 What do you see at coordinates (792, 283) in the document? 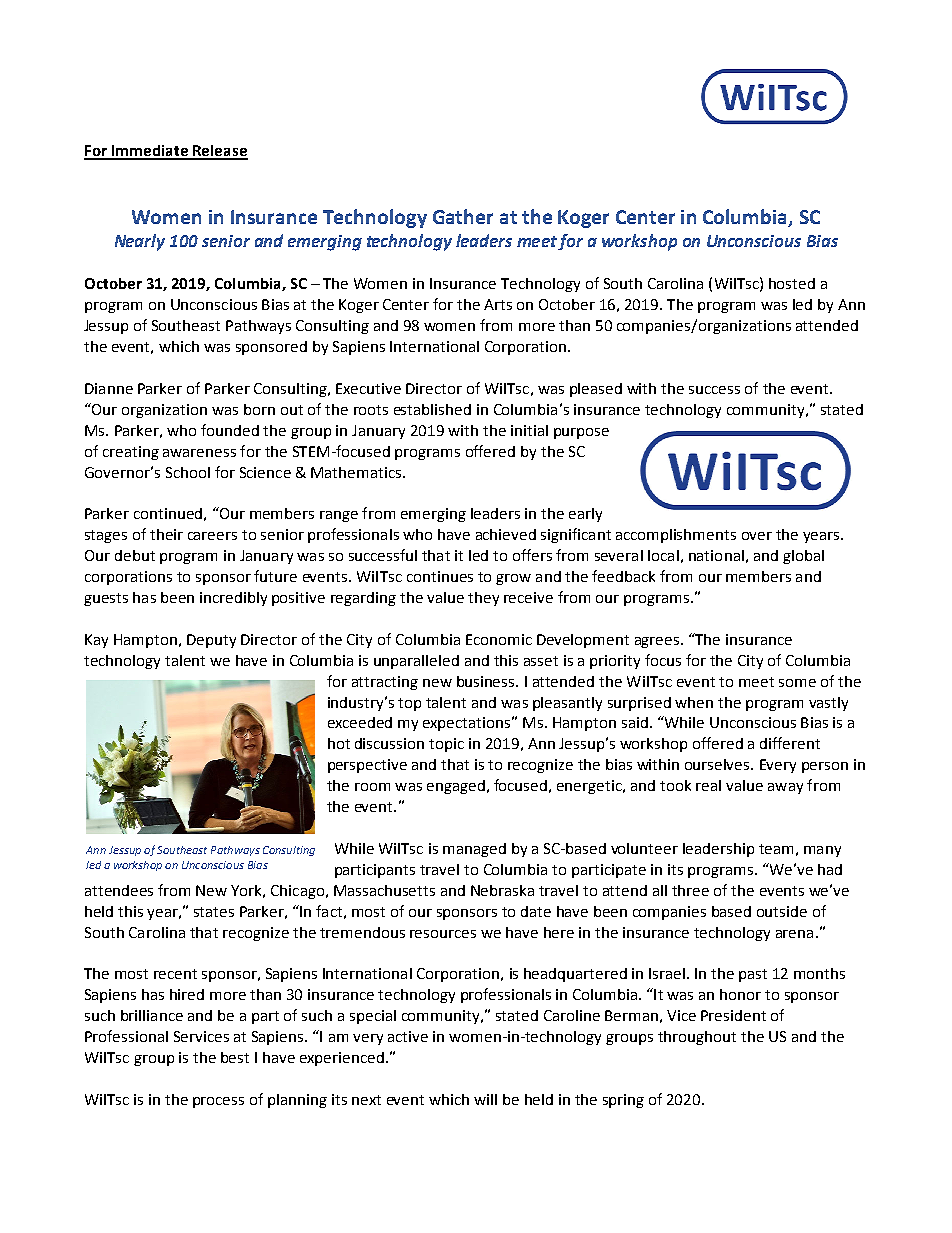
I see `hosted` at bounding box center [792, 283].
